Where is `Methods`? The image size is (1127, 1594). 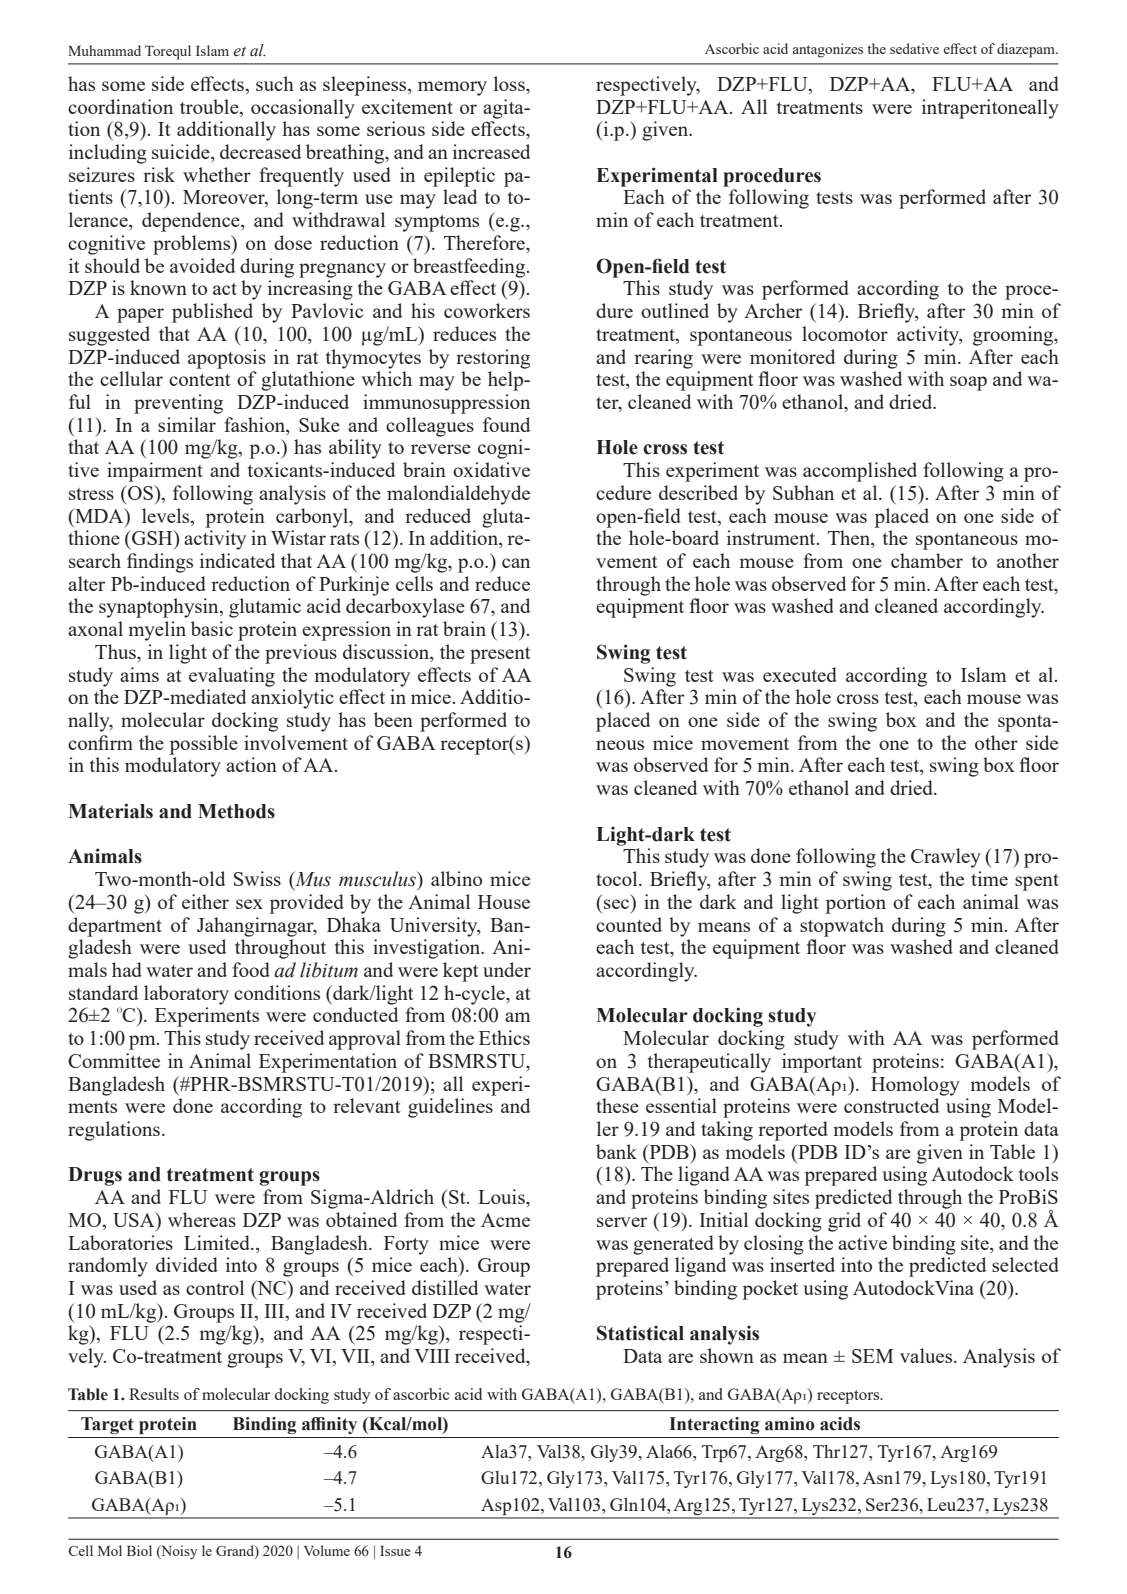
Methods is located at coordinates (236, 811).
